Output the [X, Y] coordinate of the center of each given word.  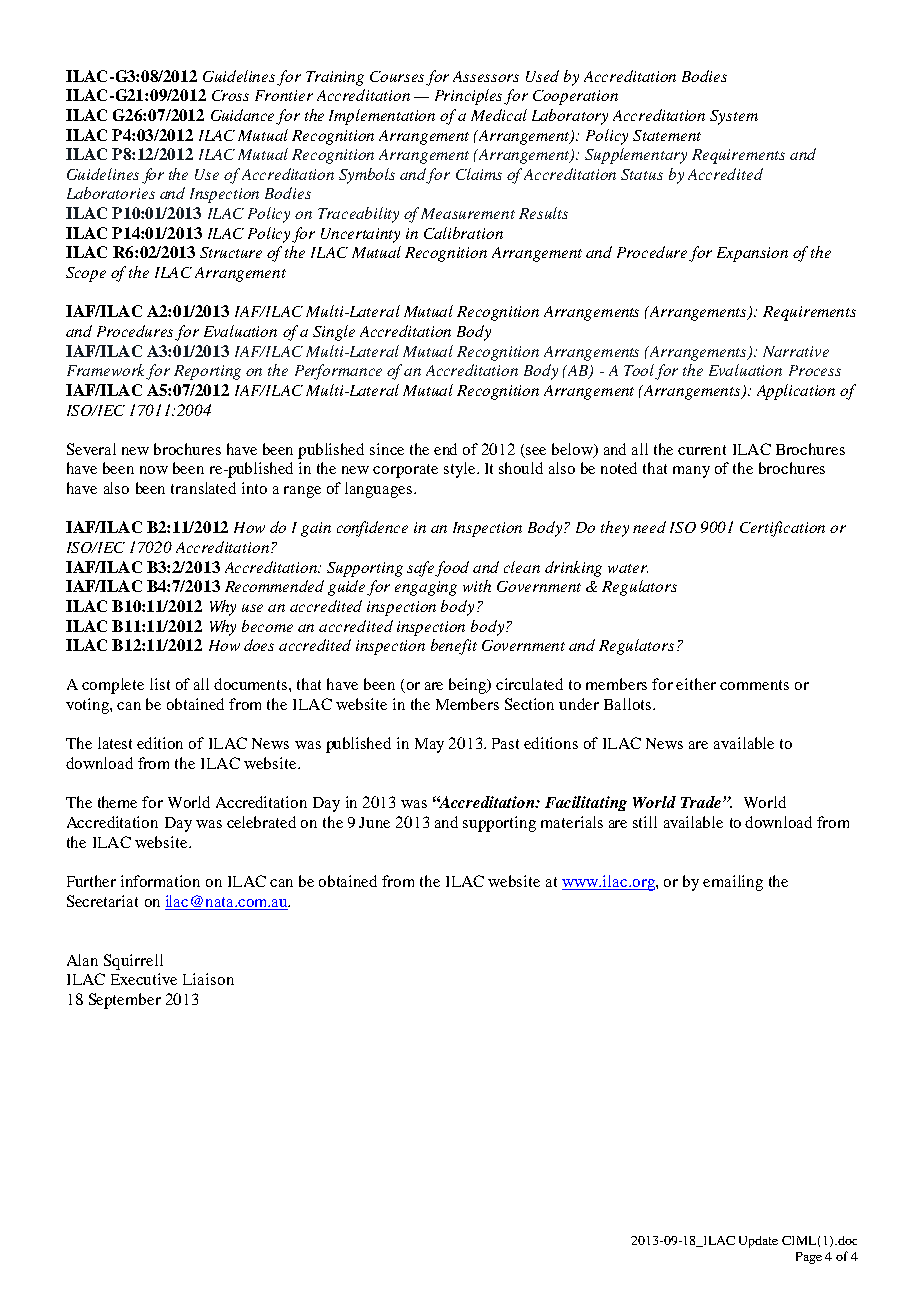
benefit [454, 647]
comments [754, 685]
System [734, 117]
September [125, 1001]
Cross [230, 95]
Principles [470, 97]
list [160, 684]
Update [758, 1242]
